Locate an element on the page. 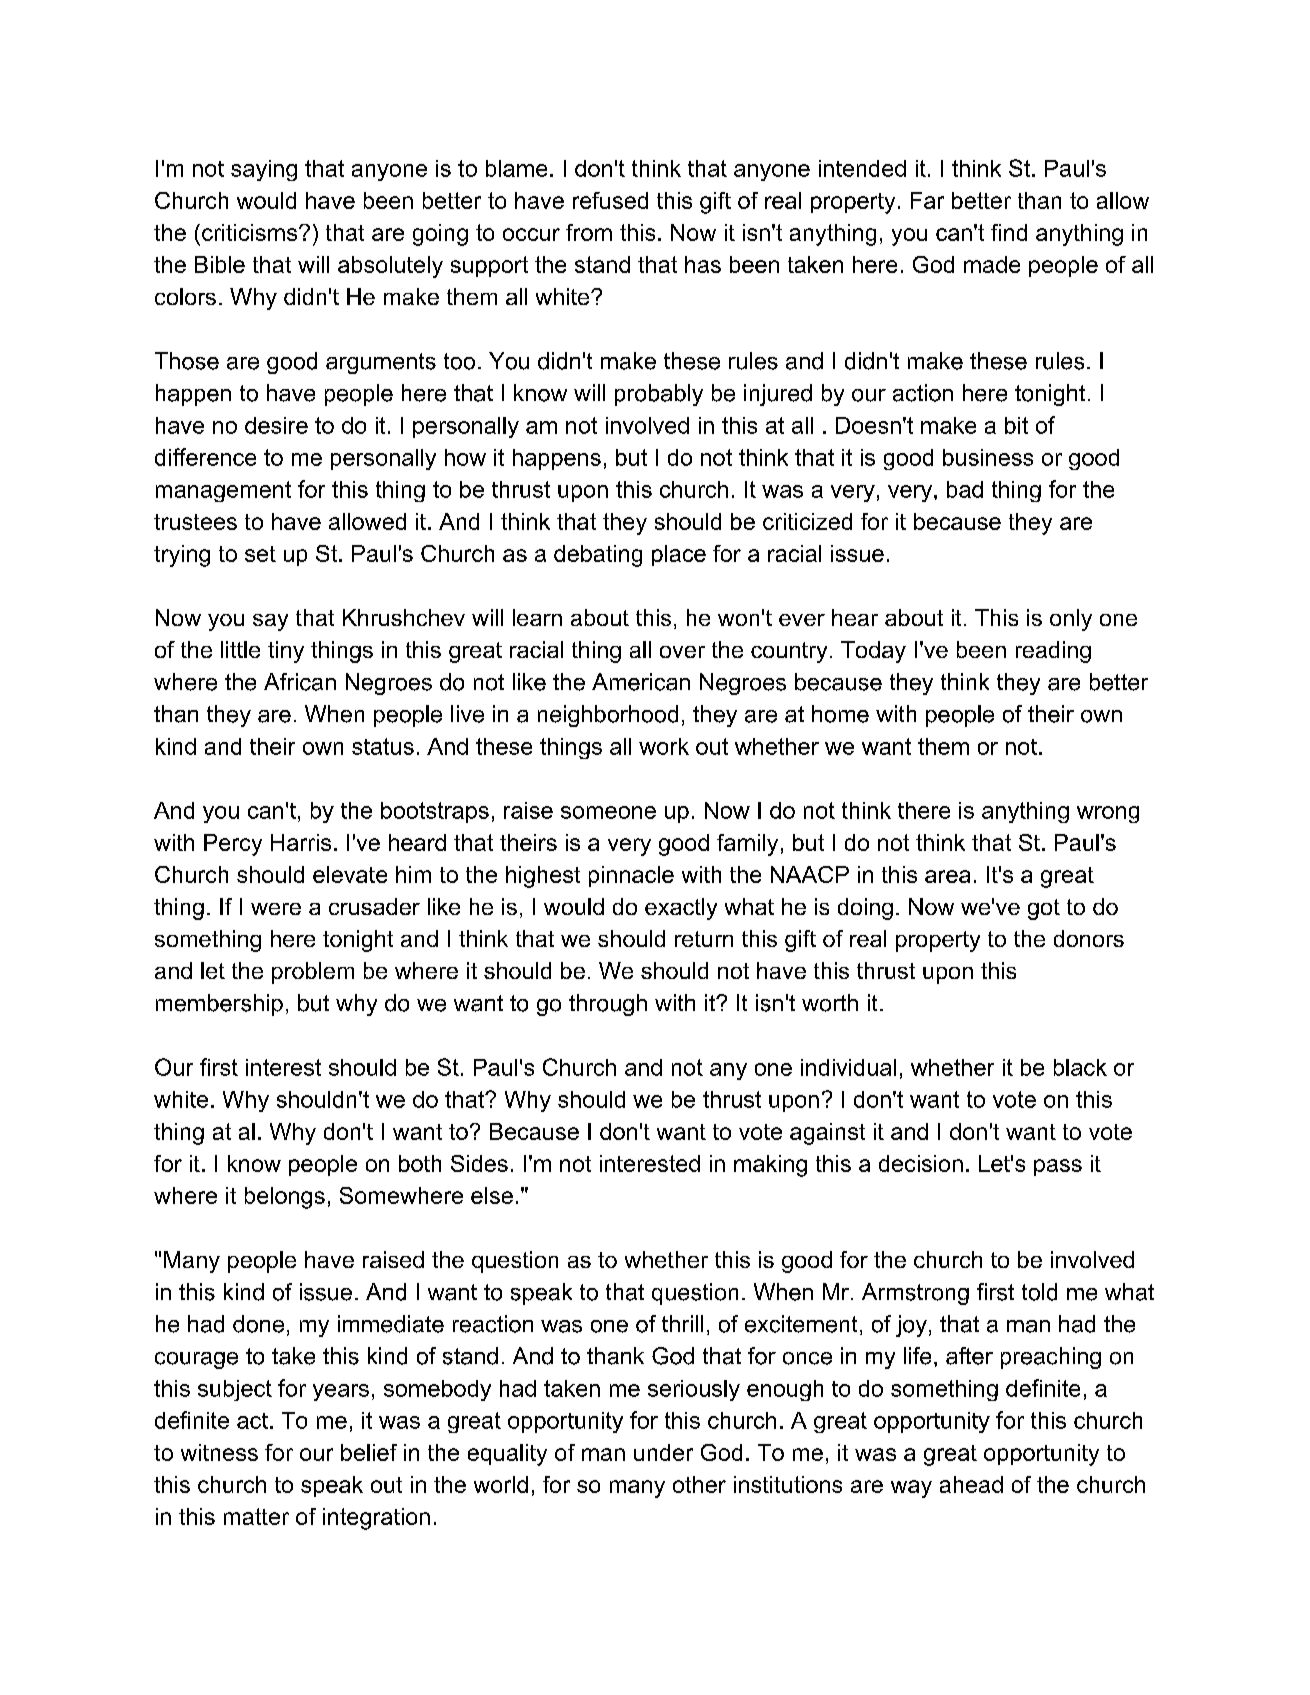  find is located at coordinates (1009, 232).
